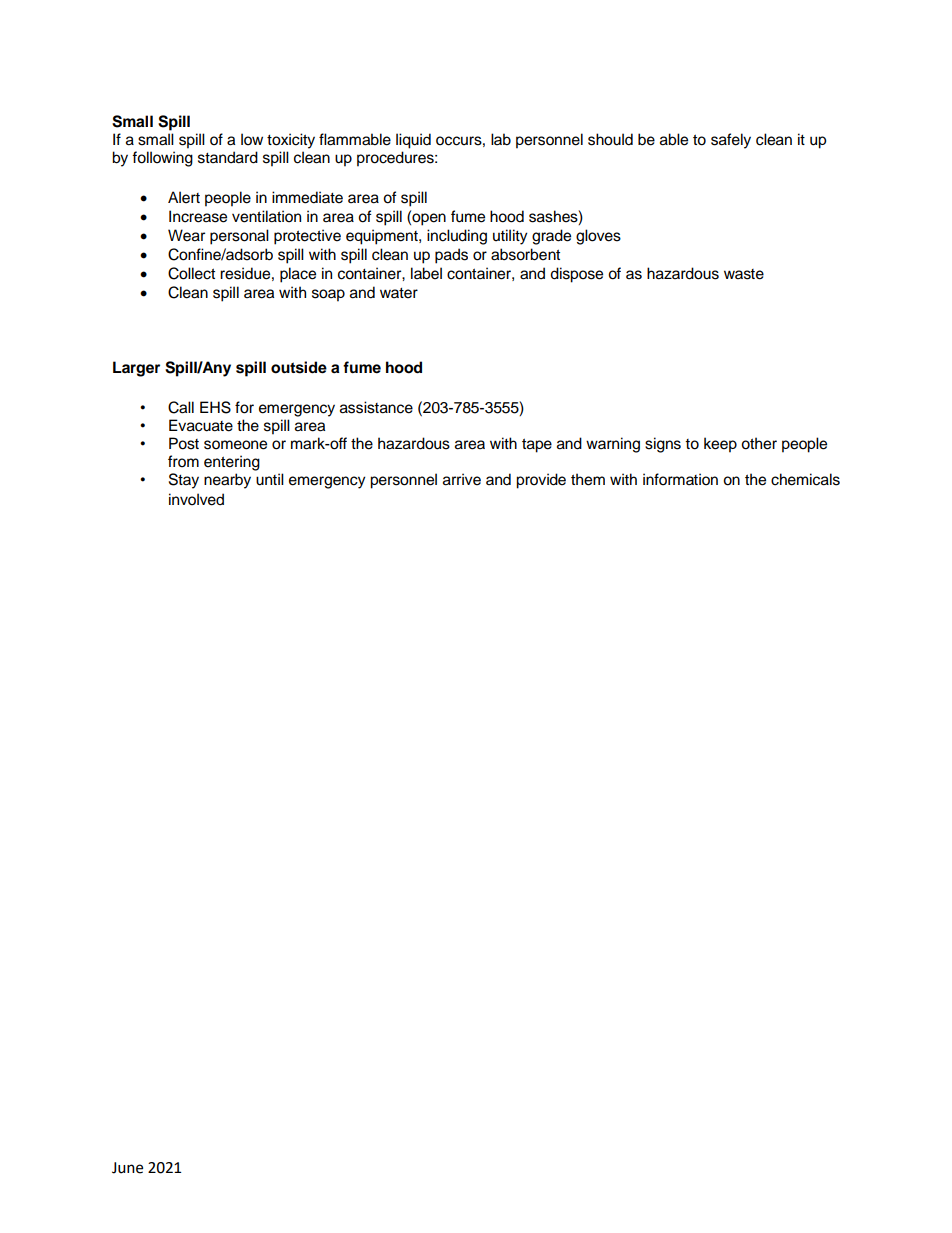 Image resolution: width=952 pixels, height=1233 pixels. I want to click on liquid, so click(413, 141).
